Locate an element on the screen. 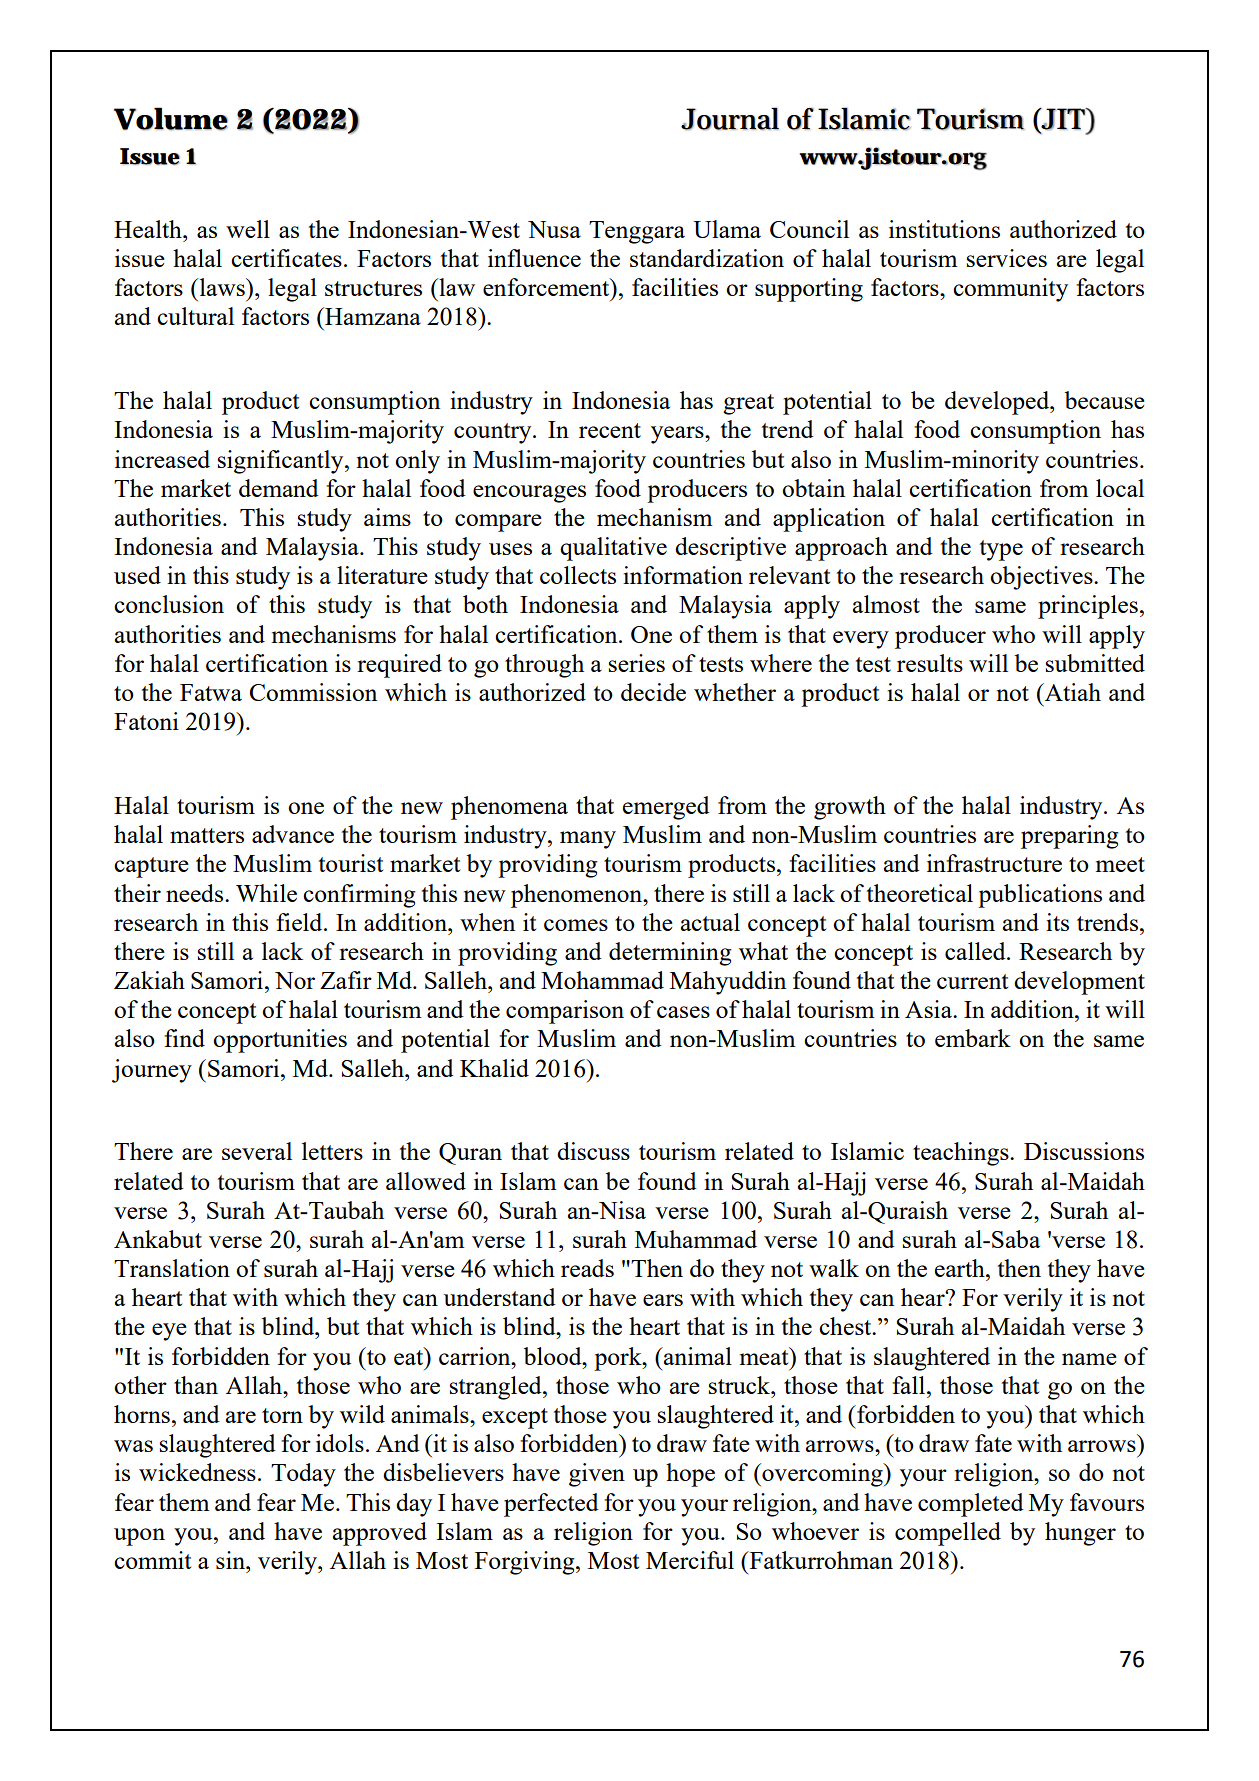  completed is located at coordinates (971, 1505).
